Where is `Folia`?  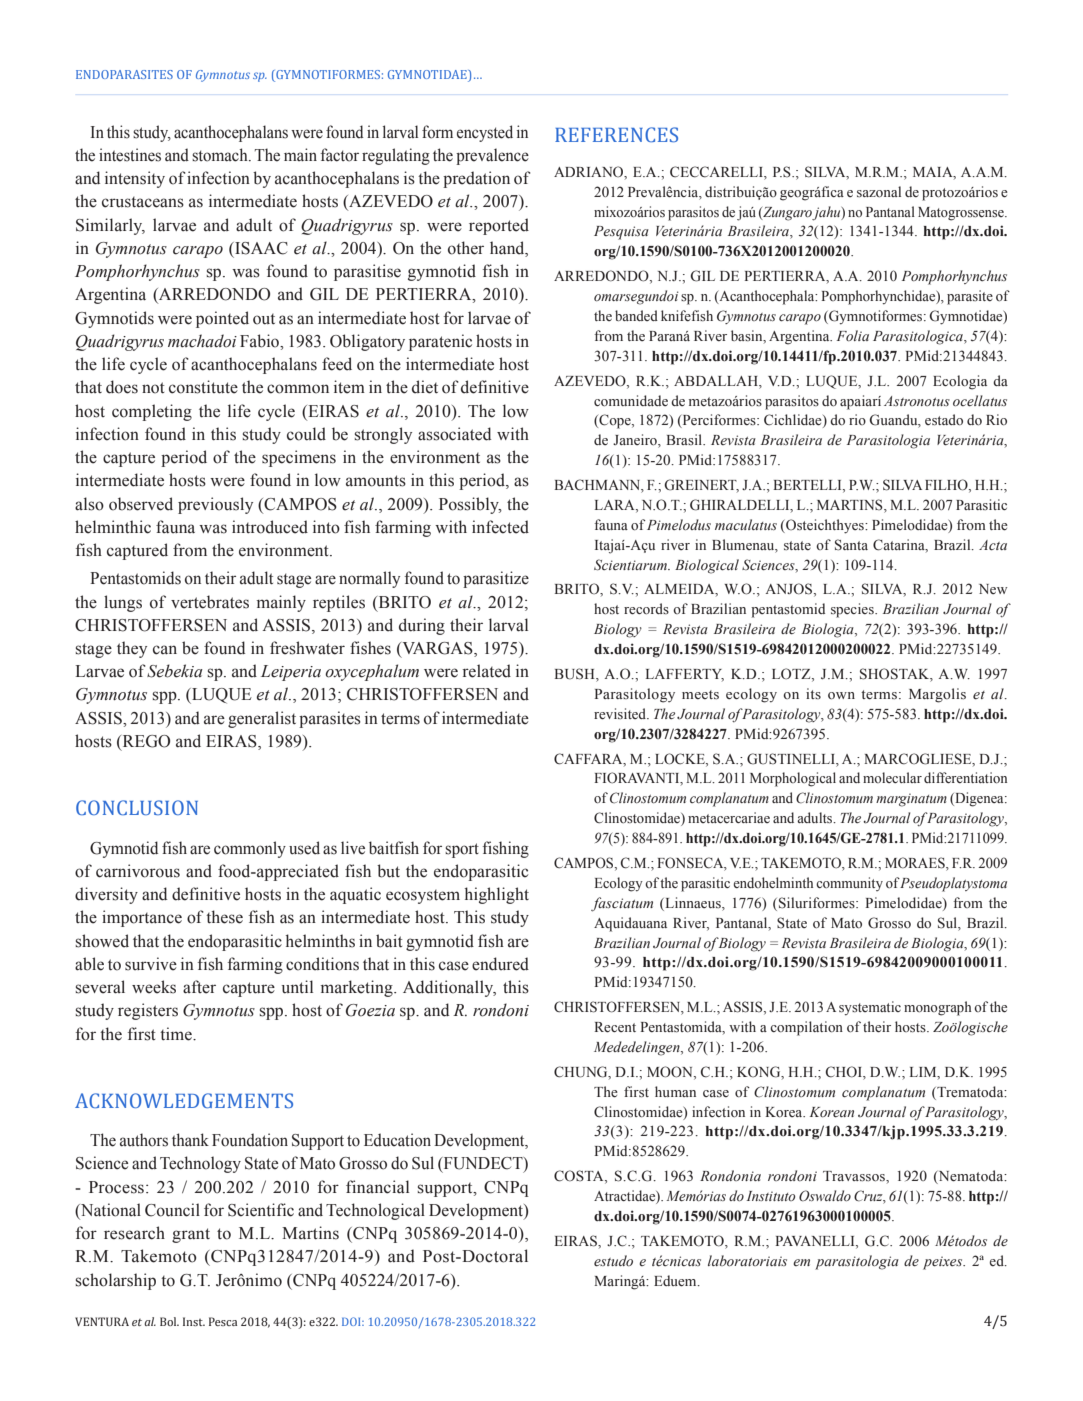
Folia is located at coordinates (853, 335).
